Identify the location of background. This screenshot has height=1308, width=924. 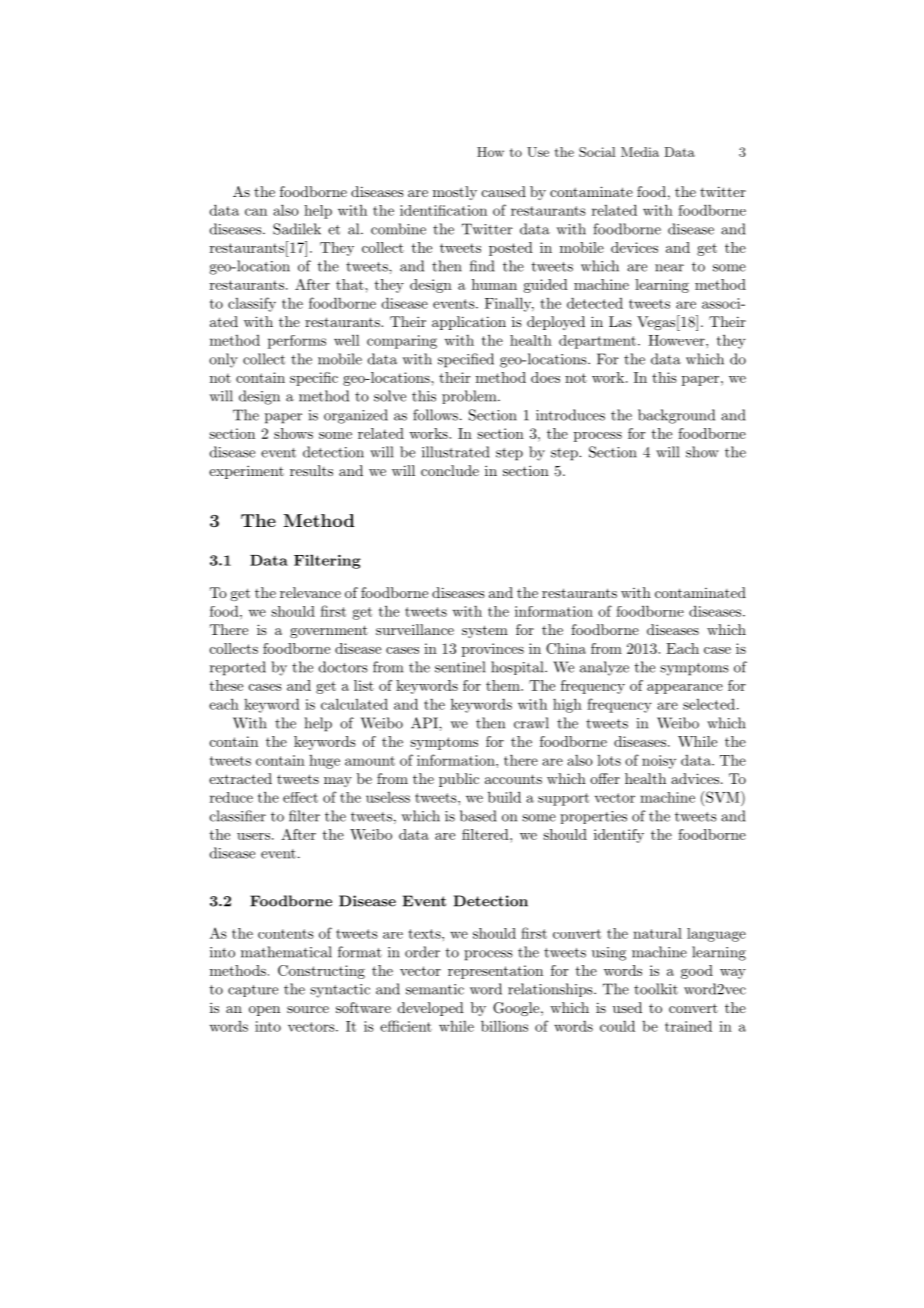
(676, 416).
